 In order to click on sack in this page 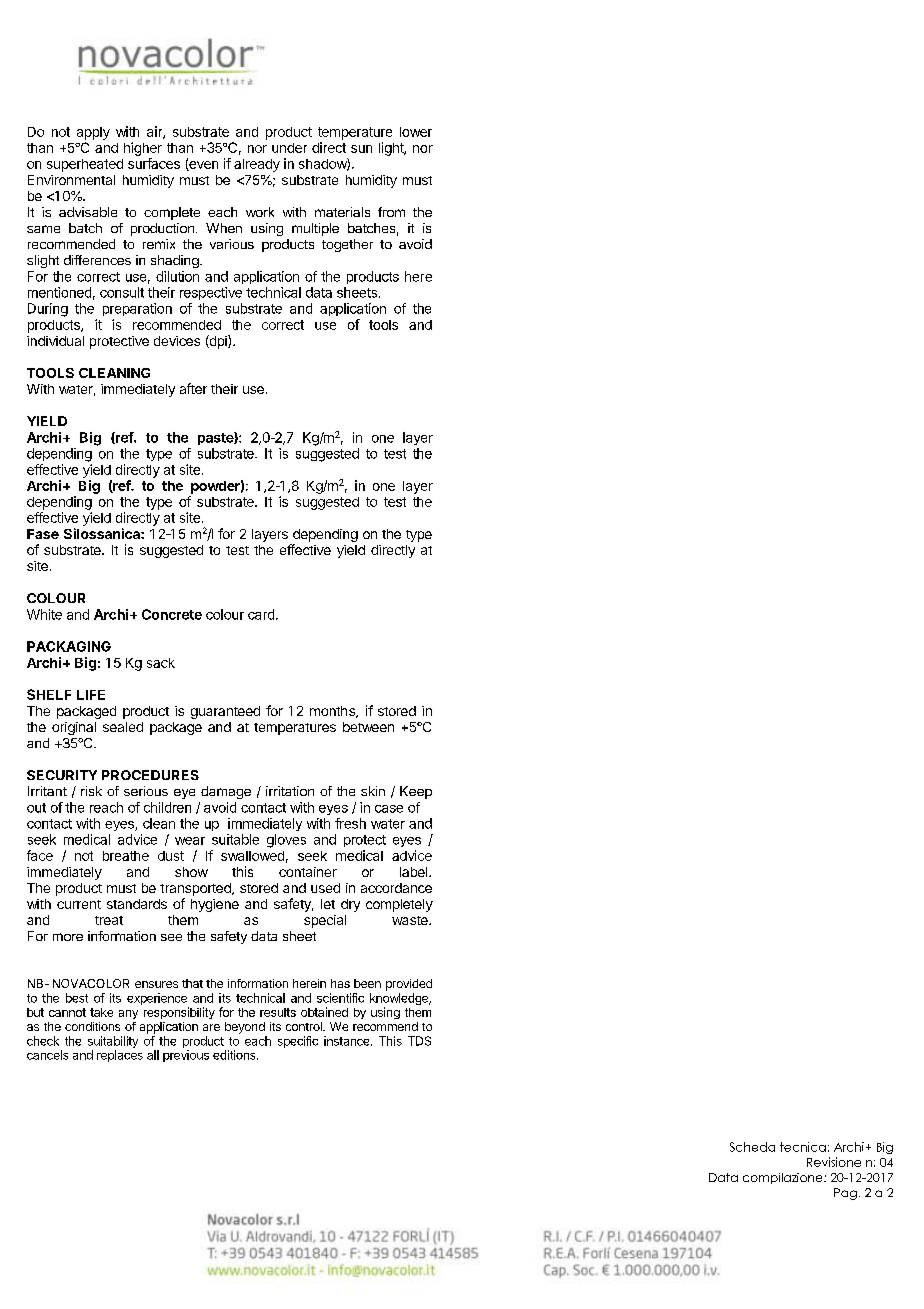, I will do `click(161, 663)`.
